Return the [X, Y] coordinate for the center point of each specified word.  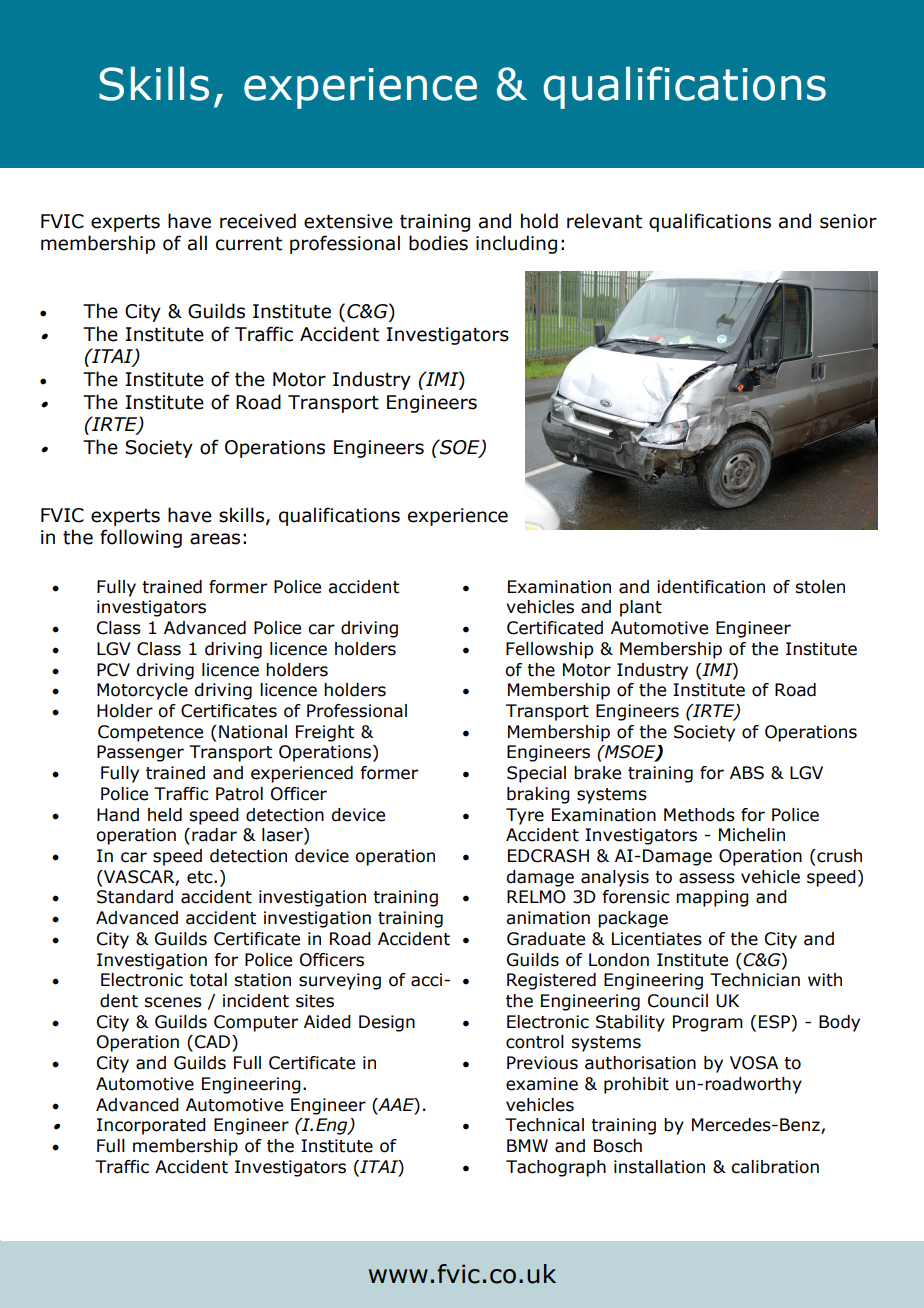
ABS [747, 773]
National [253, 732]
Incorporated [151, 1126]
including [516, 244]
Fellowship [549, 650]
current [249, 244]
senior [848, 221]
